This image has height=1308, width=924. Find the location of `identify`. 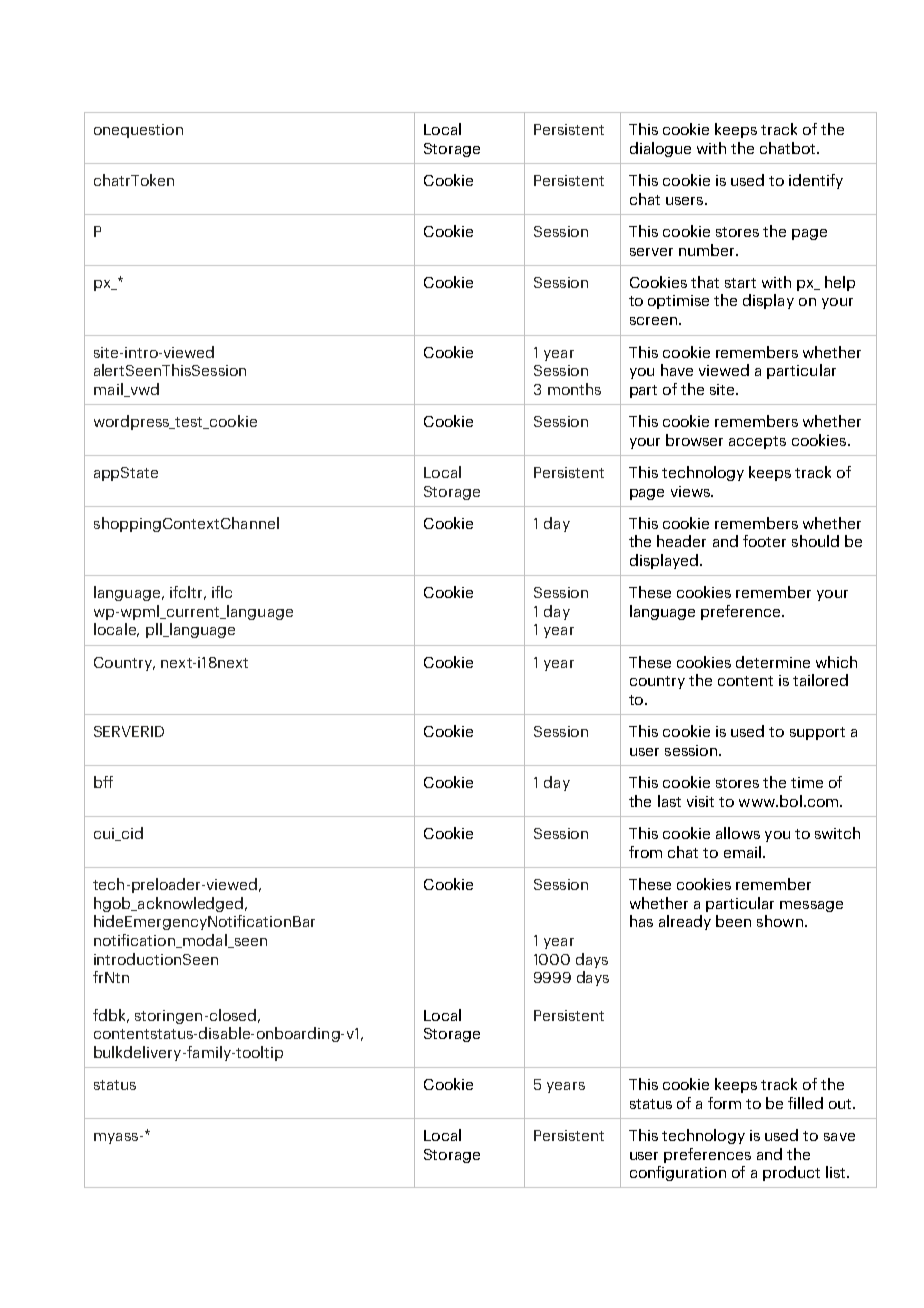

identify is located at coordinates (816, 181).
